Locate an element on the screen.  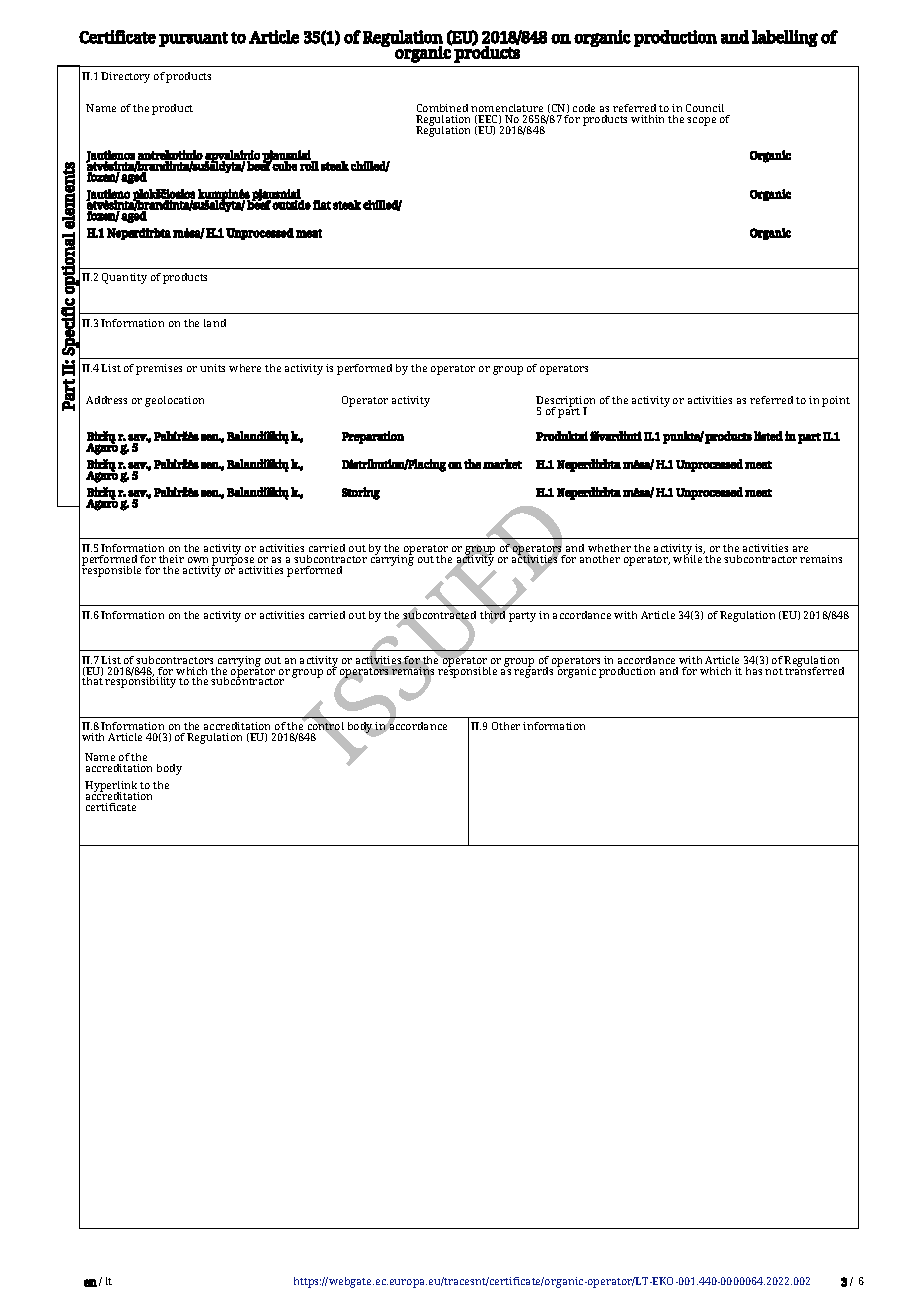
point is located at coordinates (836, 401).
